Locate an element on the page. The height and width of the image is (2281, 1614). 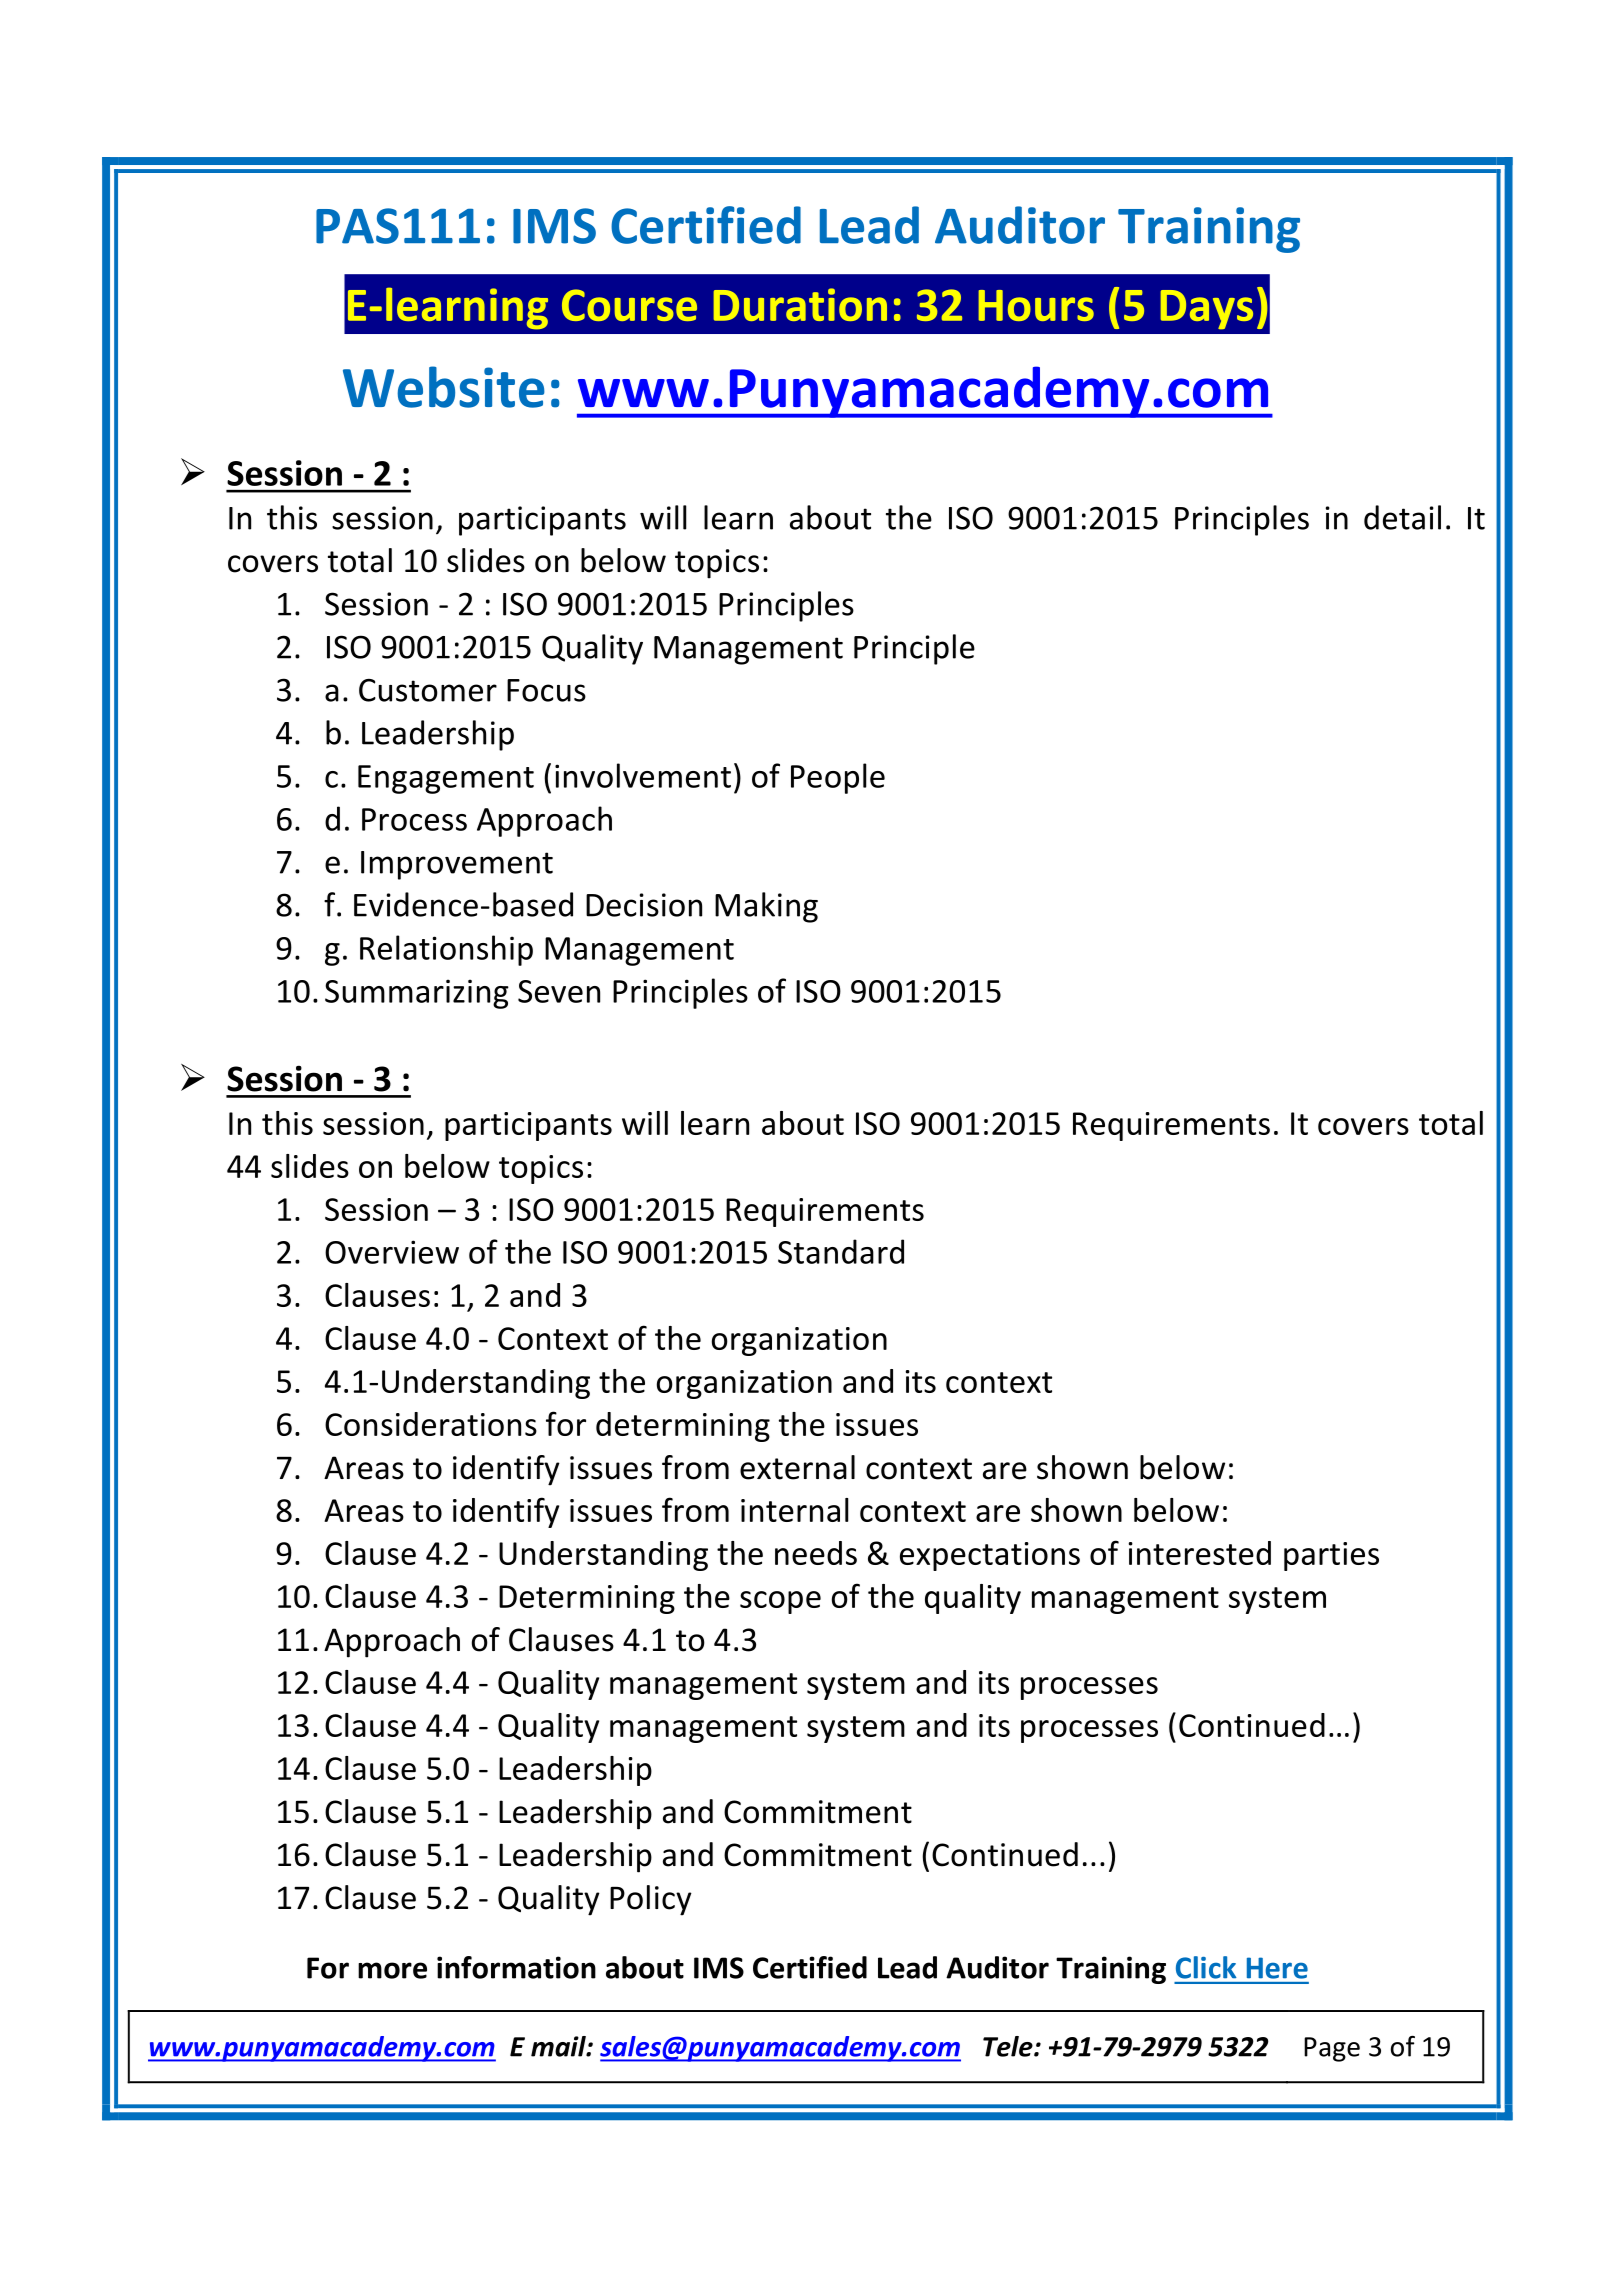
Website is located at coordinates (444, 387).
